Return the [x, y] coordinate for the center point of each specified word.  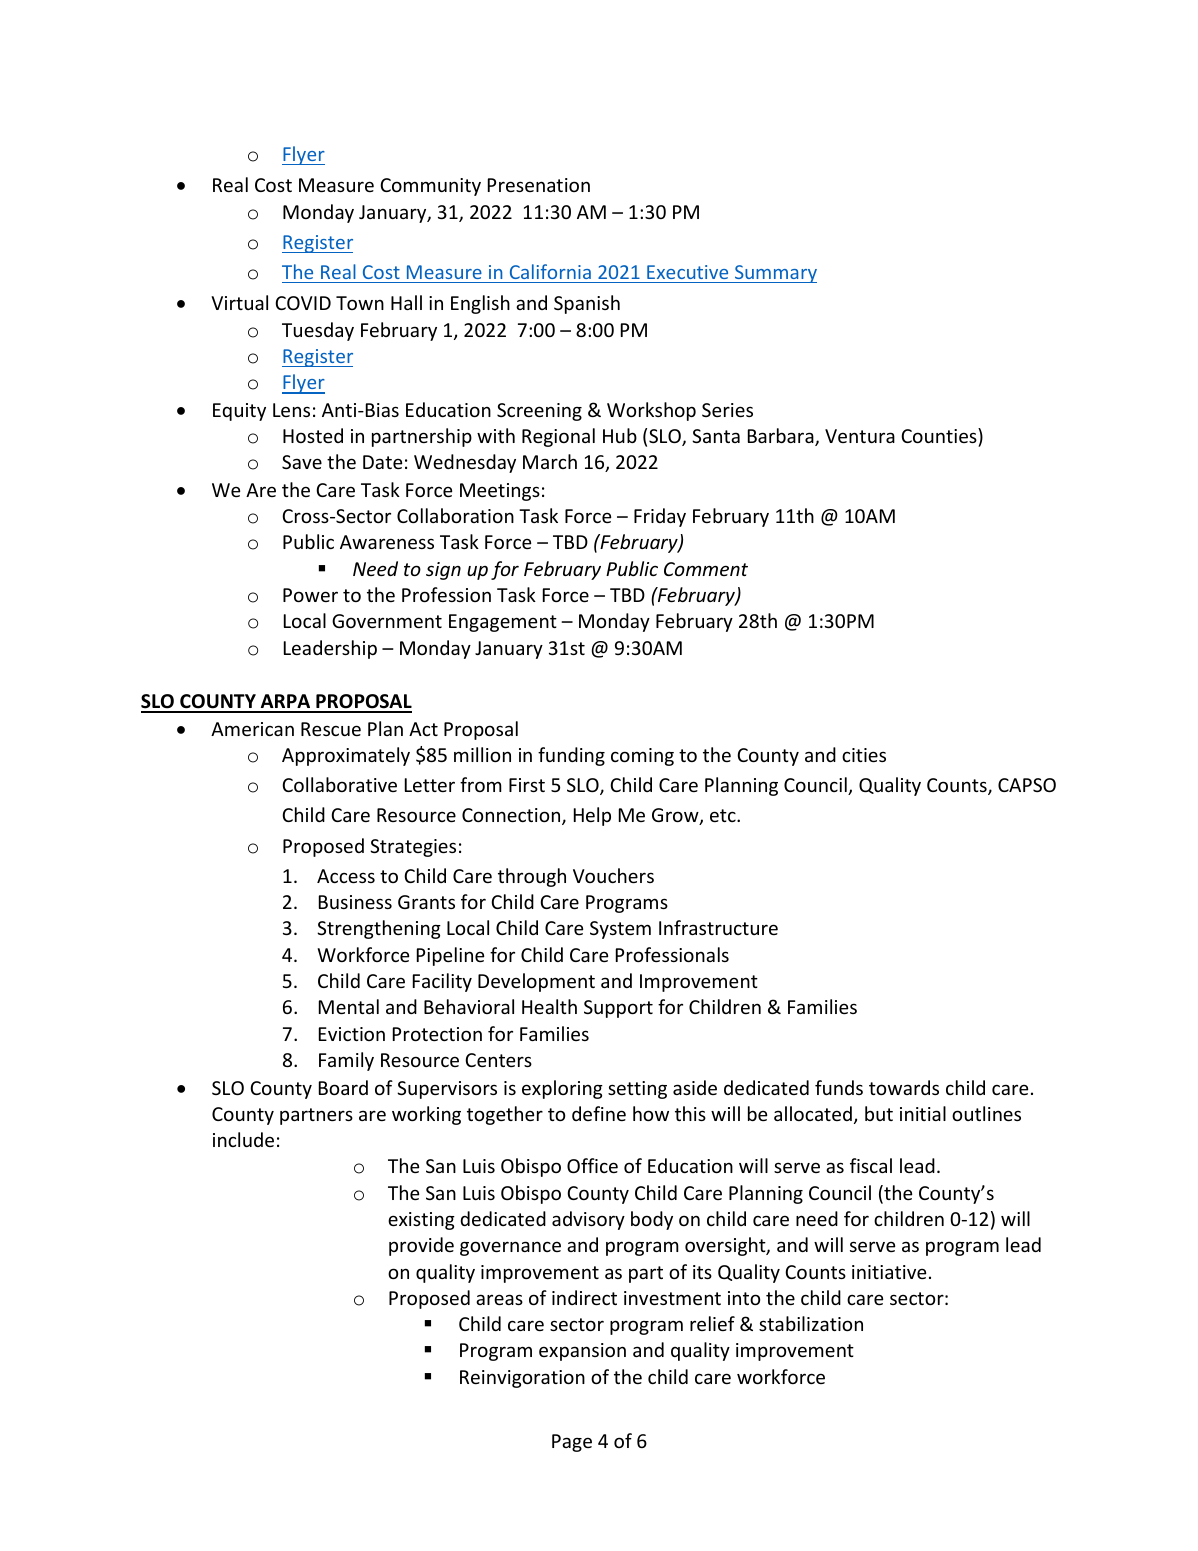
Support [618, 1009]
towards [904, 1087]
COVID [303, 303]
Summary [775, 274]
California [550, 271]
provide [421, 1246]
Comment [706, 569]
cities [864, 755]
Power [310, 595]
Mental [349, 1006]
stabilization [811, 1323]
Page [572, 1443]
